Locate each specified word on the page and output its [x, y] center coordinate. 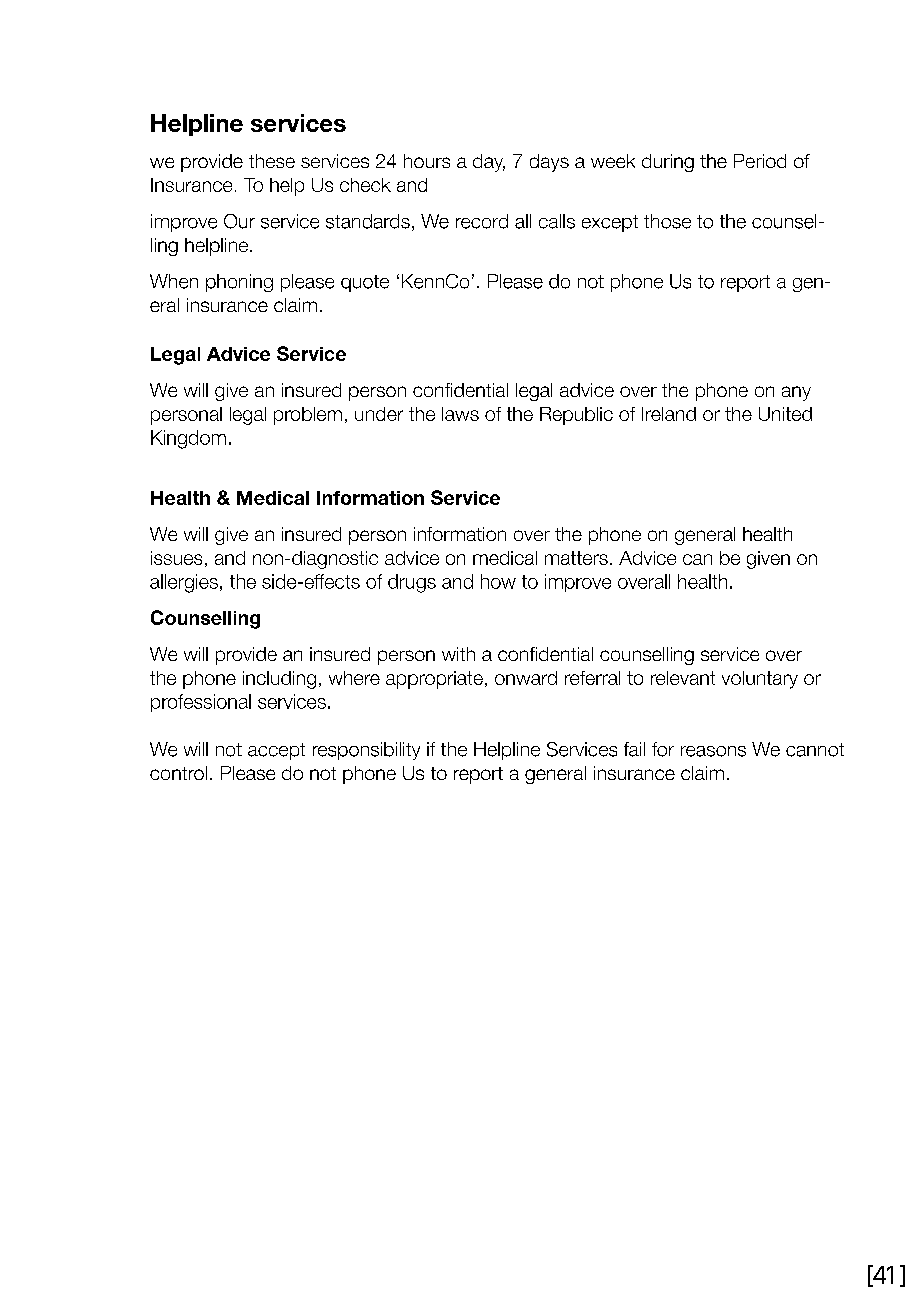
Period [760, 161]
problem [308, 416]
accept [276, 751]
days [549, 163]
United [785, 414]
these [272, 161]
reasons [713, 751]
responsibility [366, 751]
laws [460, 414]
